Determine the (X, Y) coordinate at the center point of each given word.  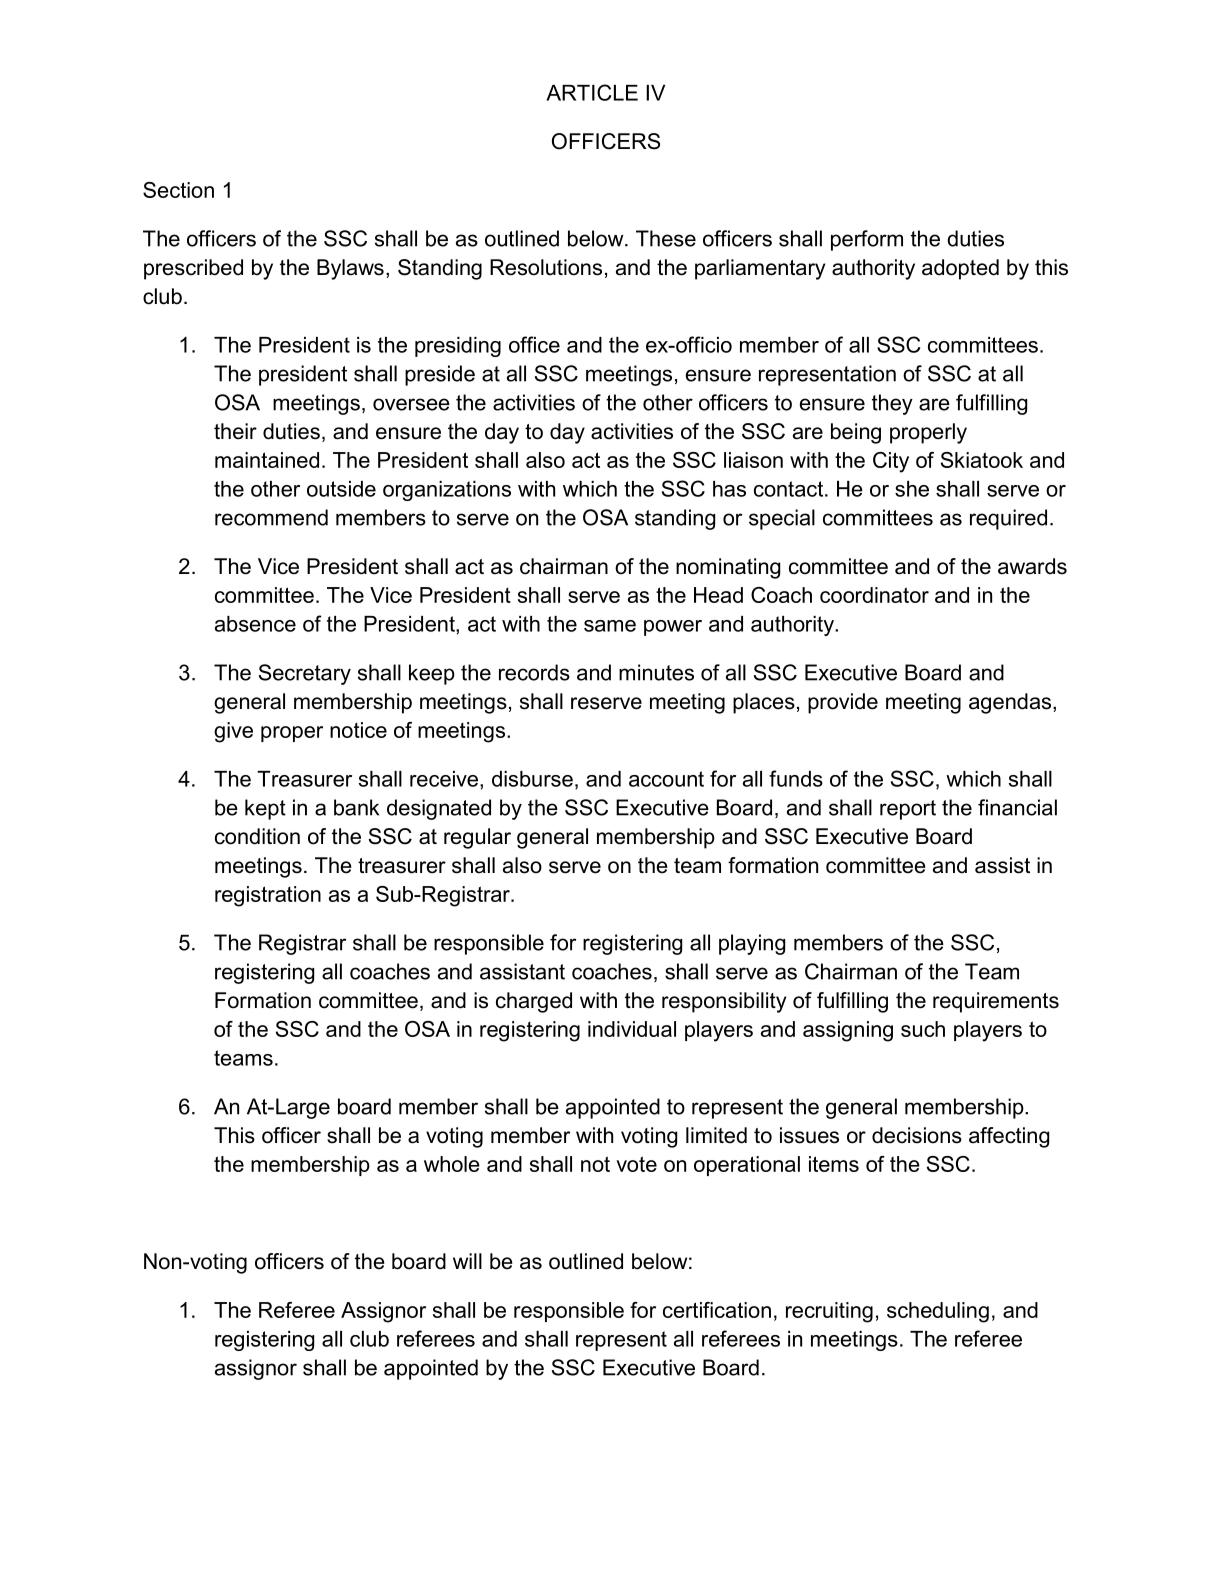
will (467, 1261)
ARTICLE (592, 92)
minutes (656, 672)
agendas (1011, 703)
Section (178, 190)
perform (867, 240)
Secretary (305, 674)
